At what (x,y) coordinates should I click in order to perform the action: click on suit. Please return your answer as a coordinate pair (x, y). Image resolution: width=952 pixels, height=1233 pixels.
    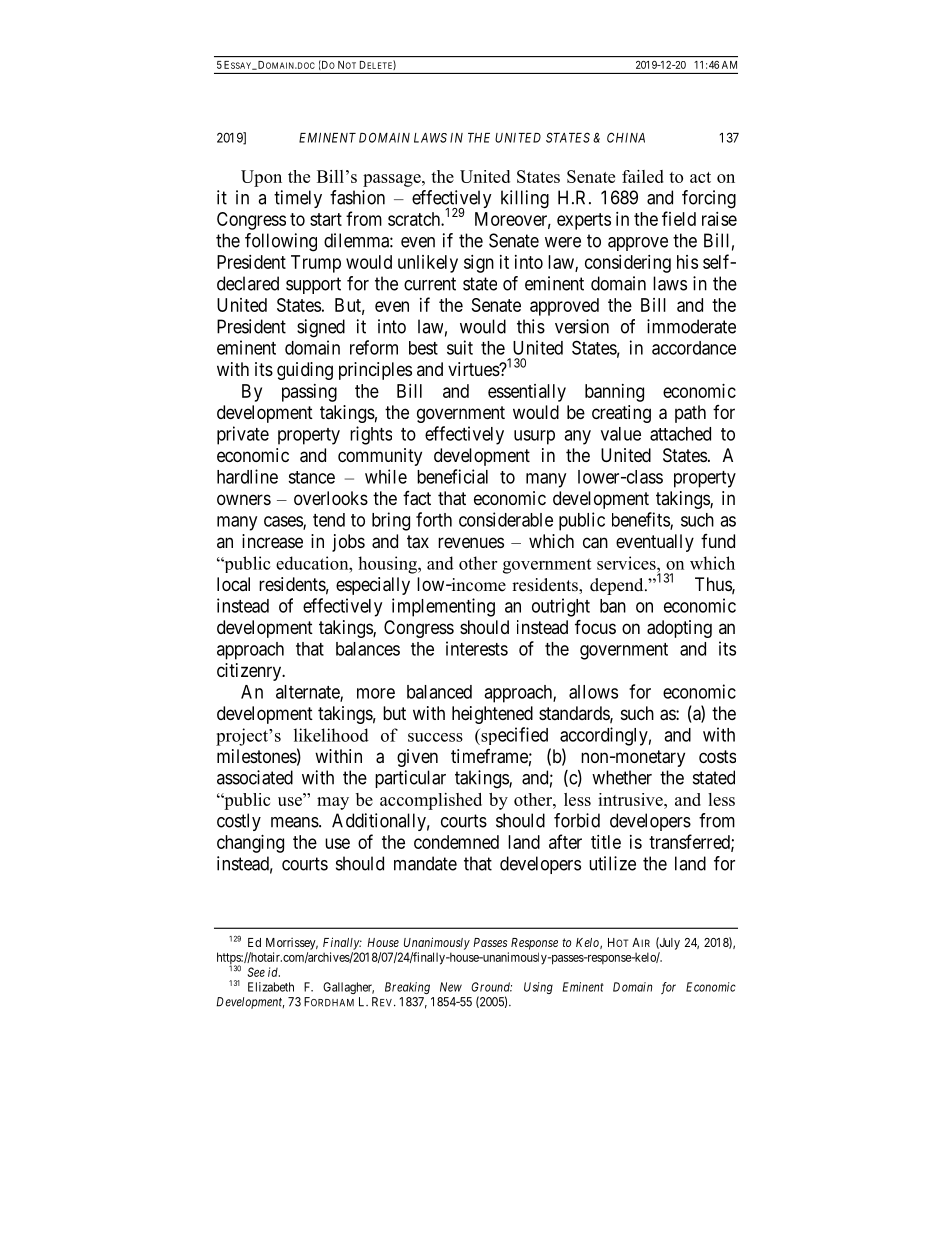
    Looking at the image, I should click on (460, 347).
